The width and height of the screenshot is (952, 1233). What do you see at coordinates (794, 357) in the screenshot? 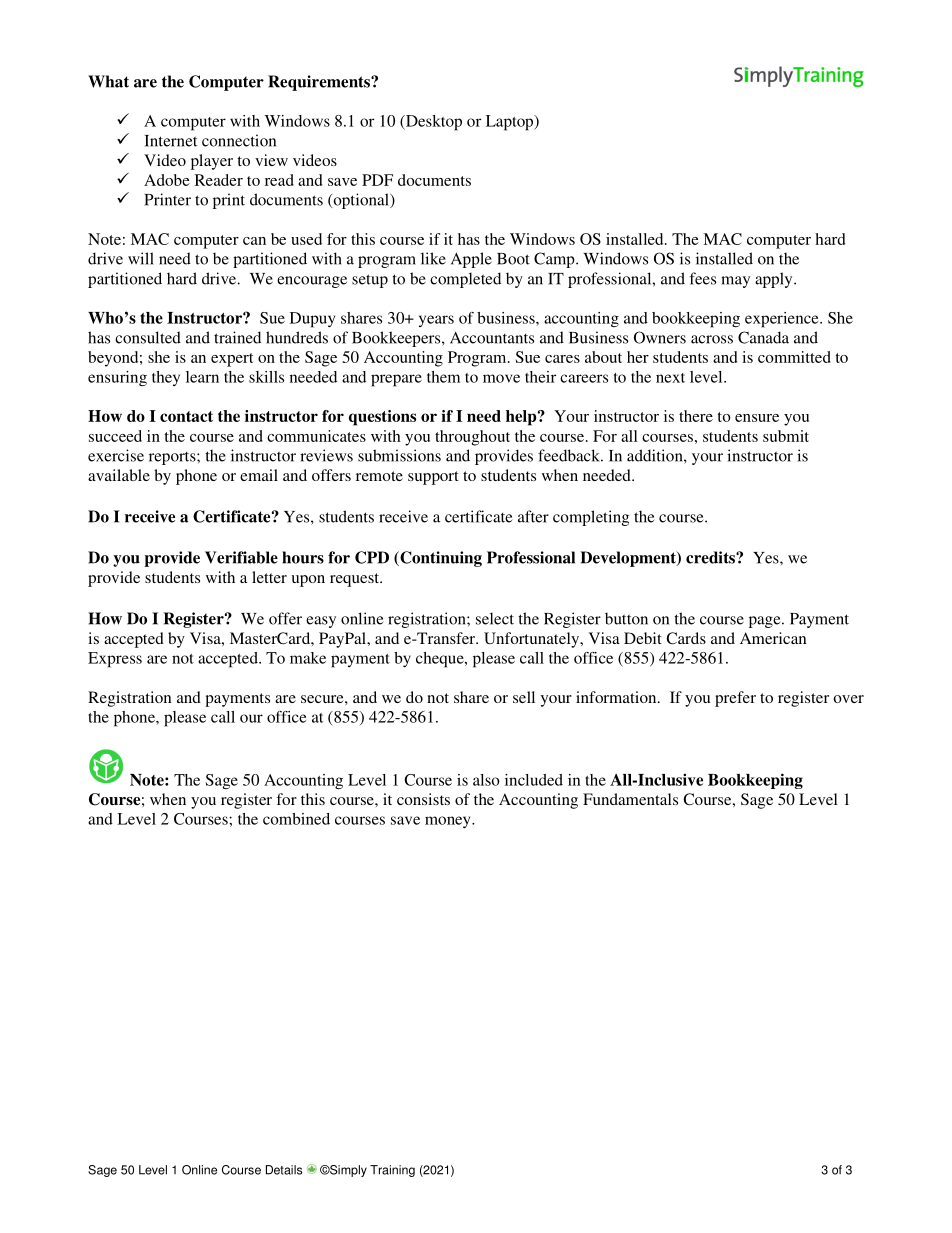
I see `committed` at bounding box center [794, 357].
